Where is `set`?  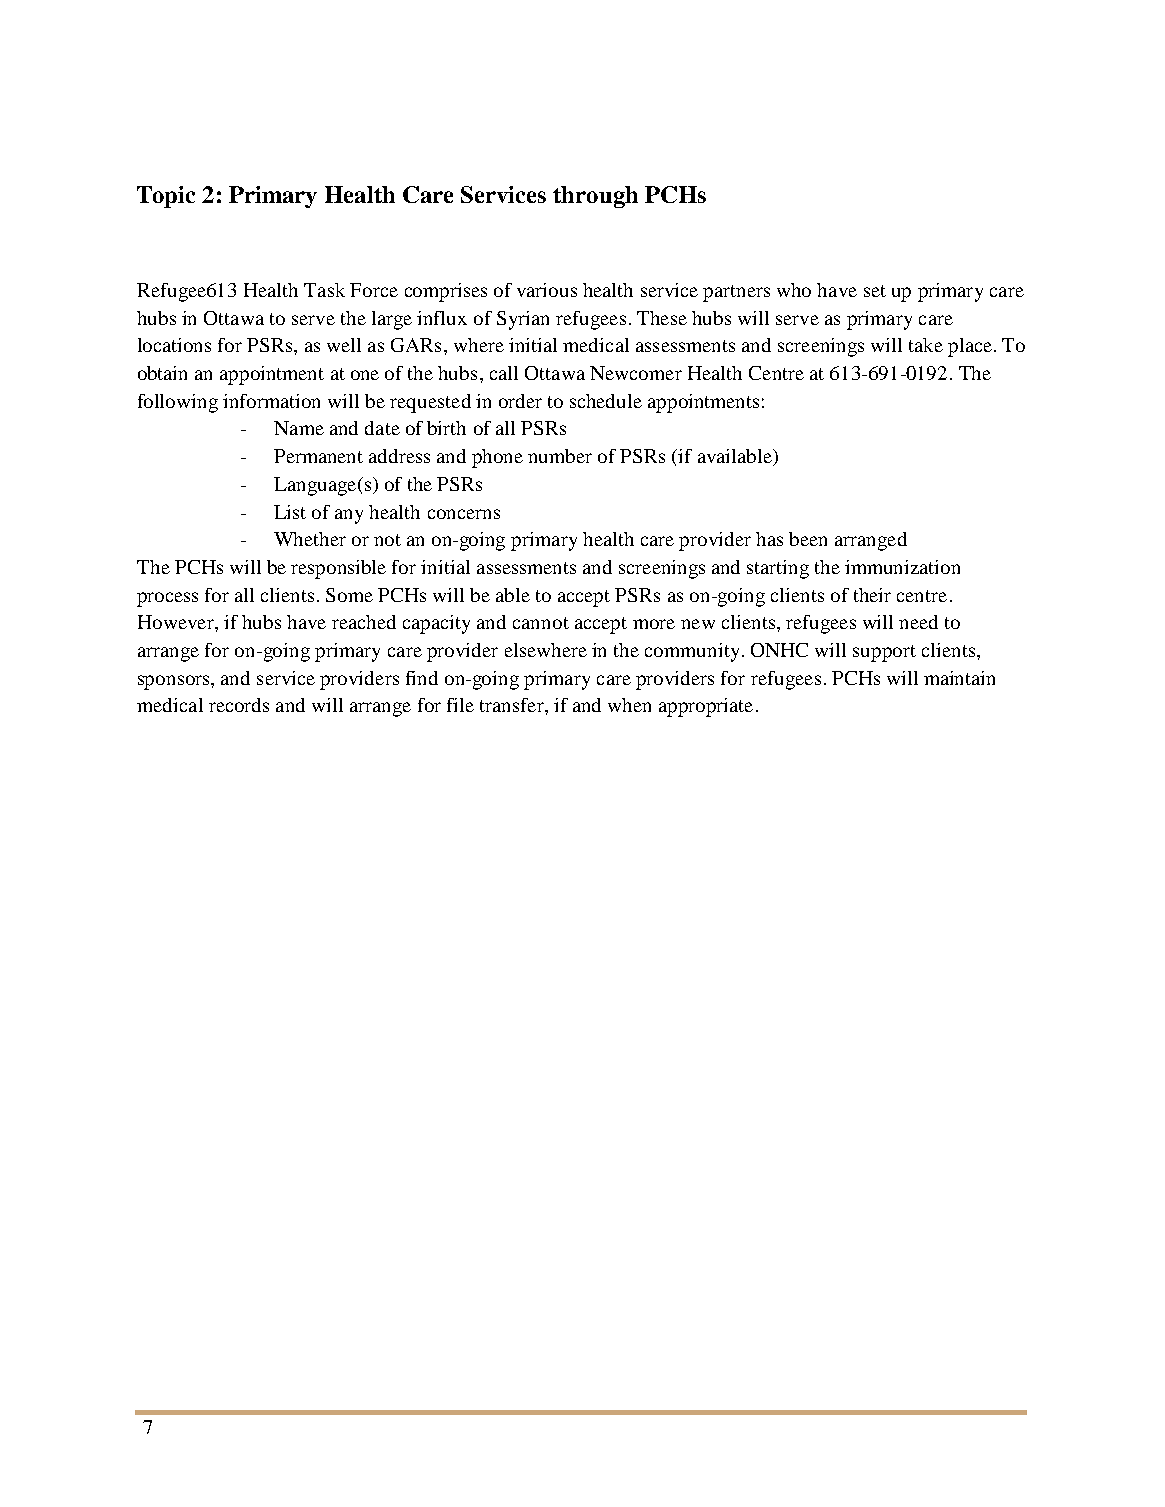 set is located at coordinates (875, 291).
